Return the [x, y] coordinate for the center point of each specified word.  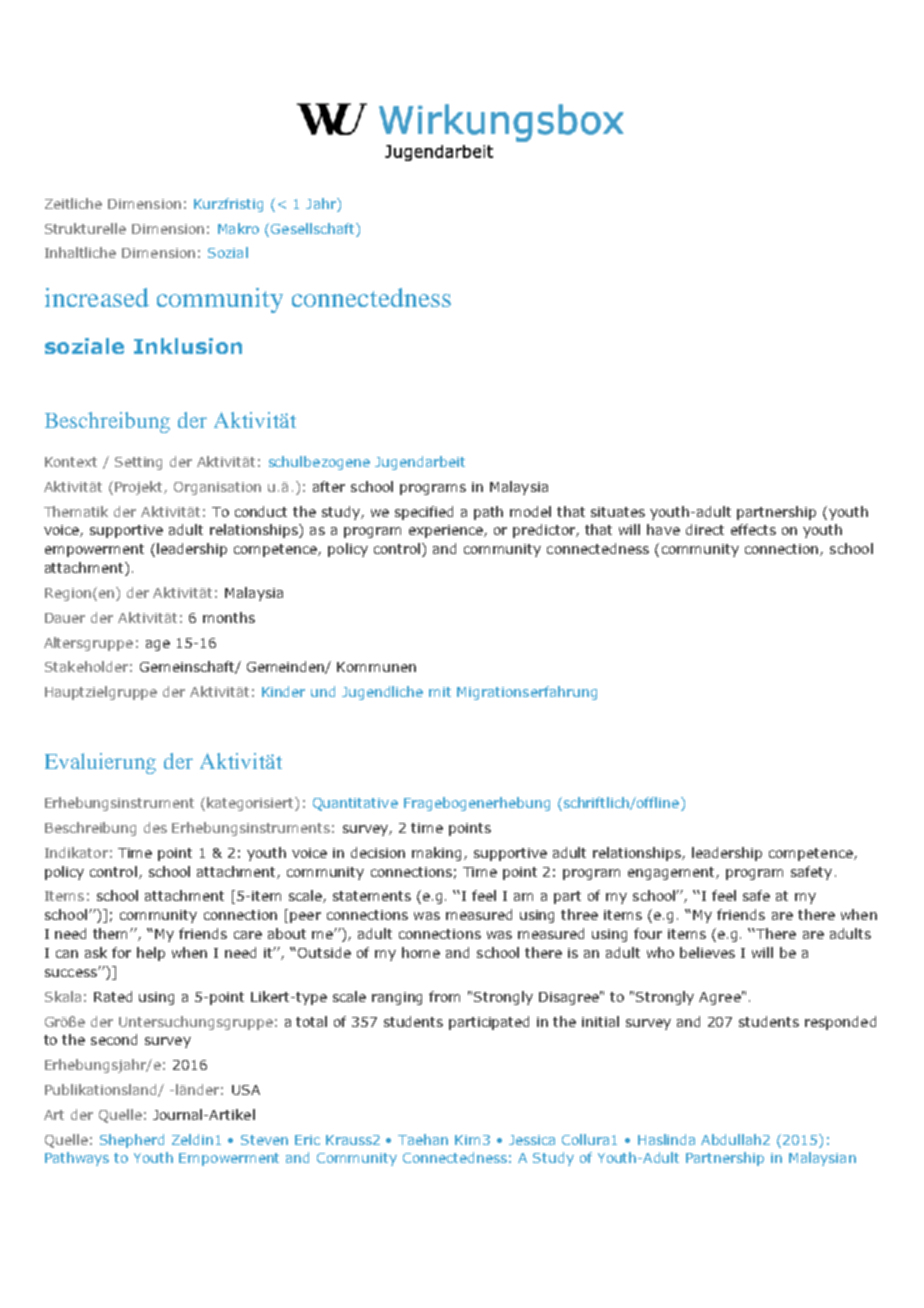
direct [705, 529]
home [421, 952]
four [648, 933]
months [229, 617]
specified [424, 513]
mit [440, 692]
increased [97, 297]
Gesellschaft [314, 228]
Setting [138, 463]
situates [618, 512]
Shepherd [132, 1141]
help [151, 954]
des [155, 827]
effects [753, 529]
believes [707, 952]
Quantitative [355, 804]
